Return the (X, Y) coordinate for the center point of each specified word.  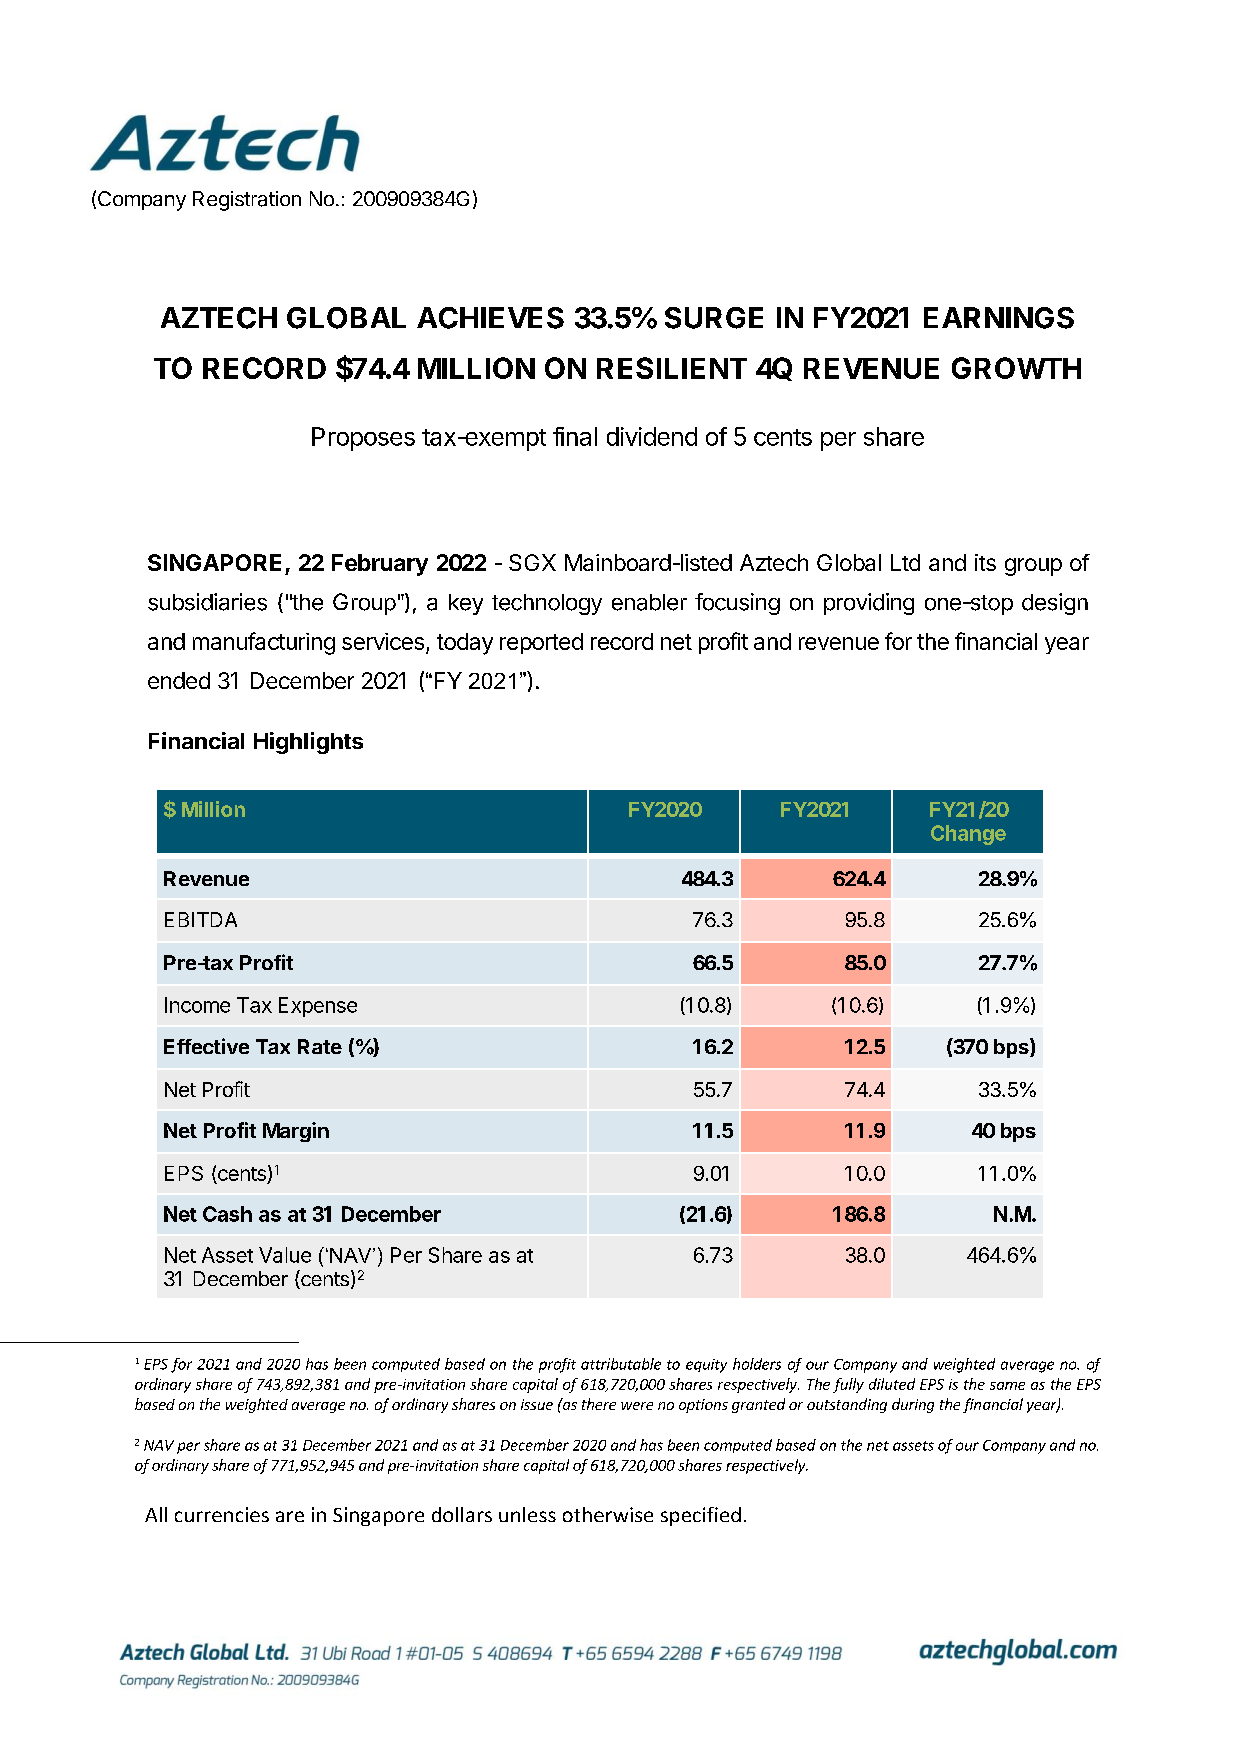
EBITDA (201, 919)
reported (541, 643)
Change (968, 835)
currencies (222, 1514)
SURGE (714, 318)
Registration (247, 201)
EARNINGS (999, 318)
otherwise (608, 1514)
